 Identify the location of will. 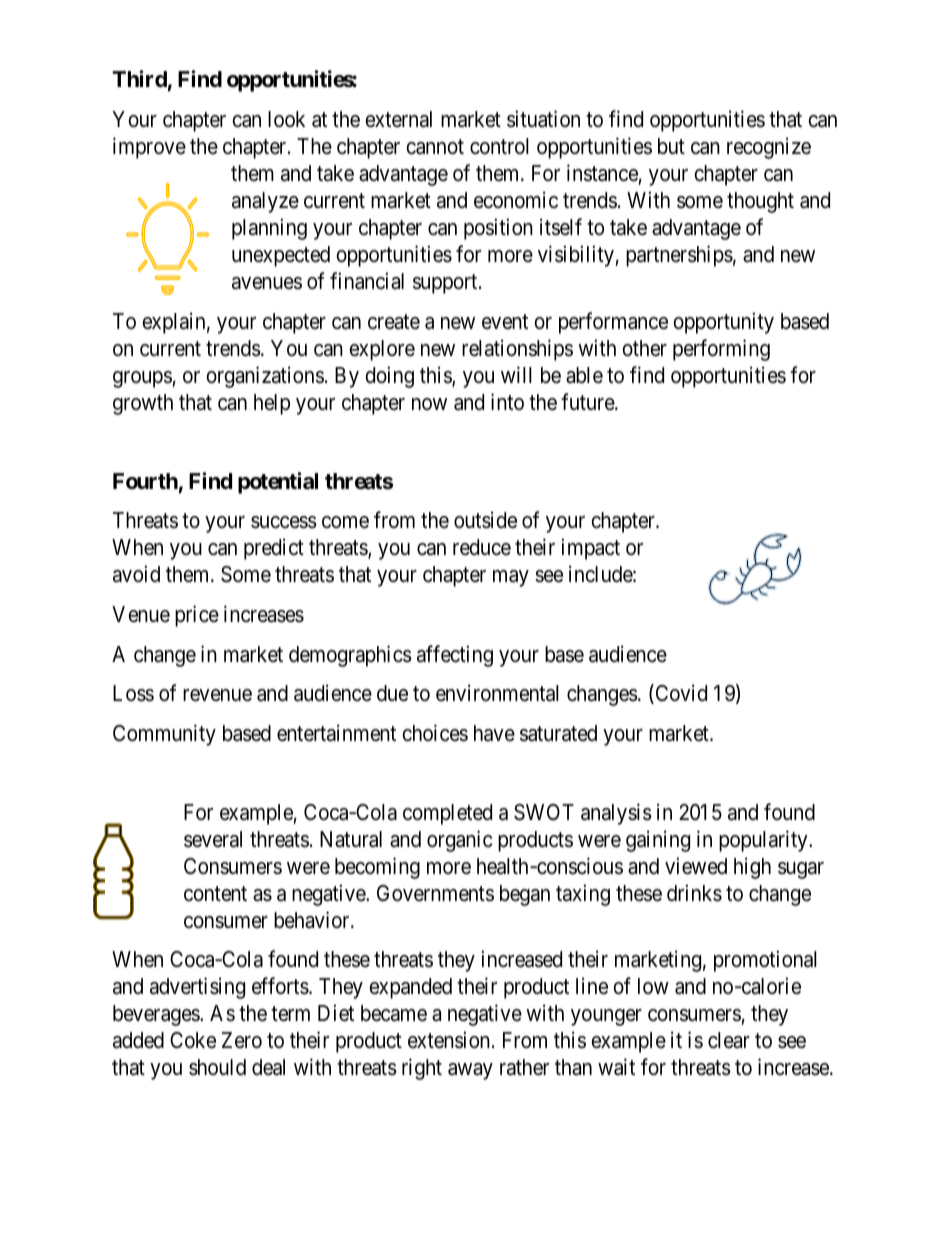
(516, 374).
